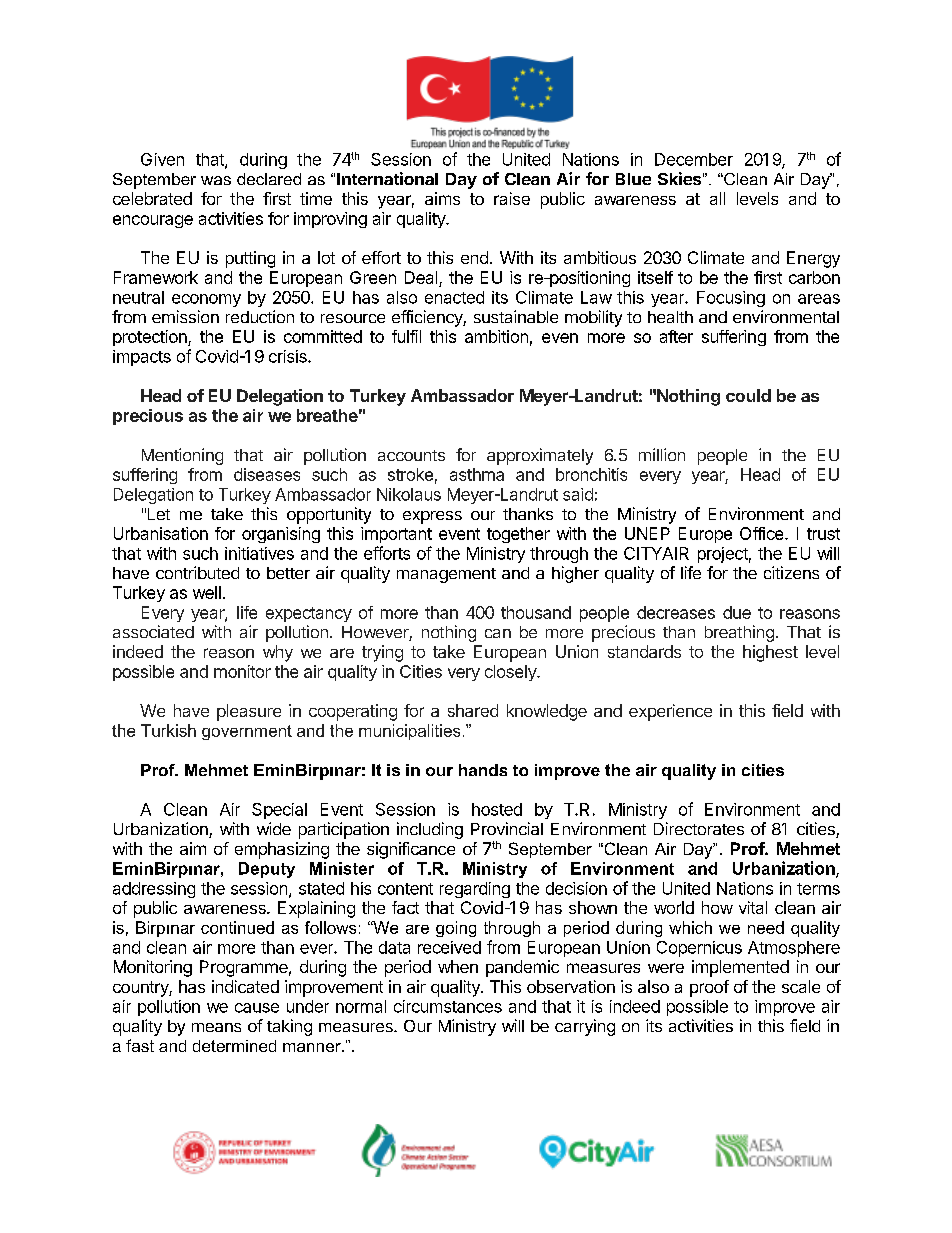 The width and height of the document is (952, 1233). I want to click on proof, so click(709, 988).
